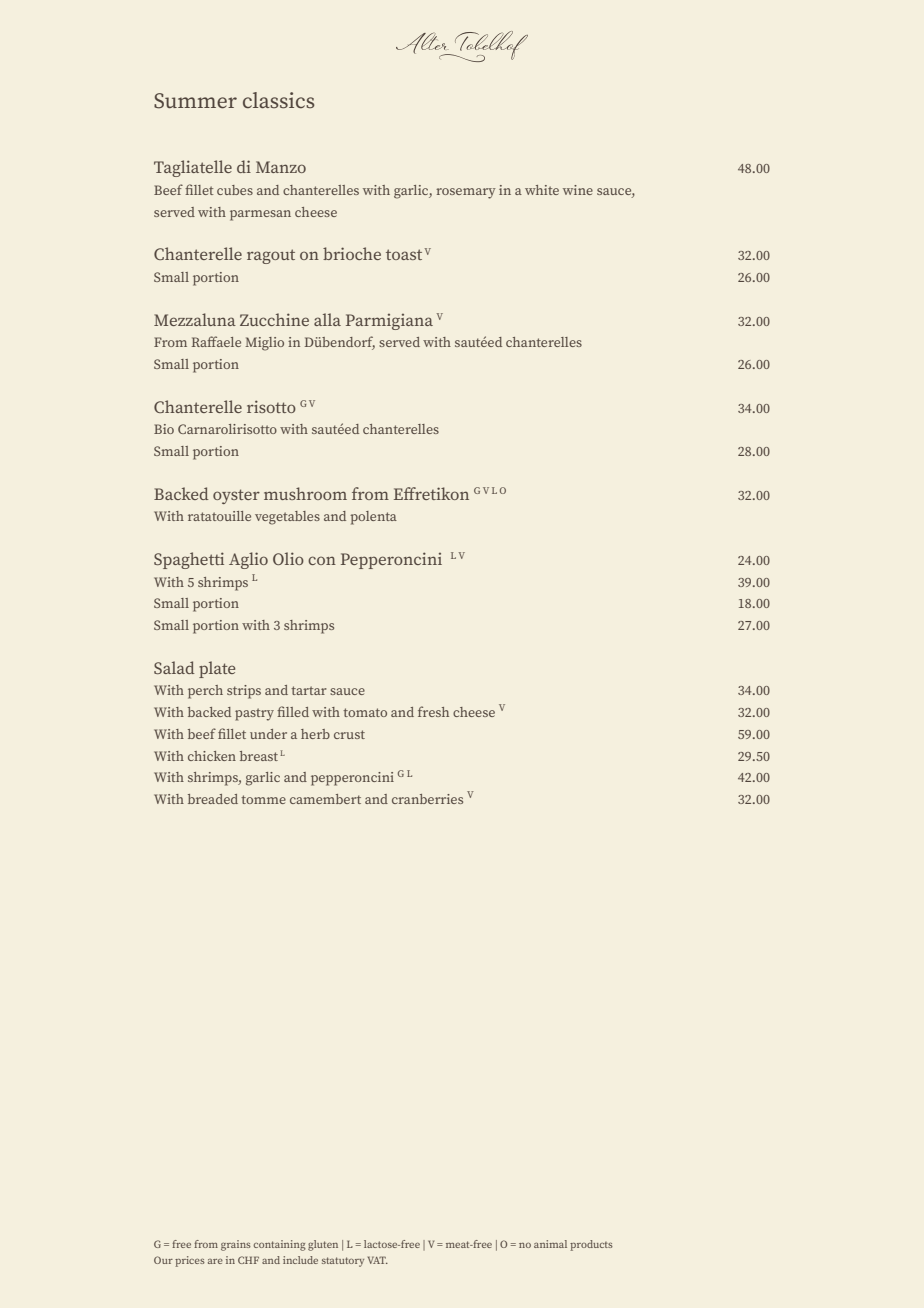 Image resolution: width=924 pixels, height=1308 pixels. Describe the element at coordinates (427, 799) in the screenshot. I see `cranberries` at that location.
